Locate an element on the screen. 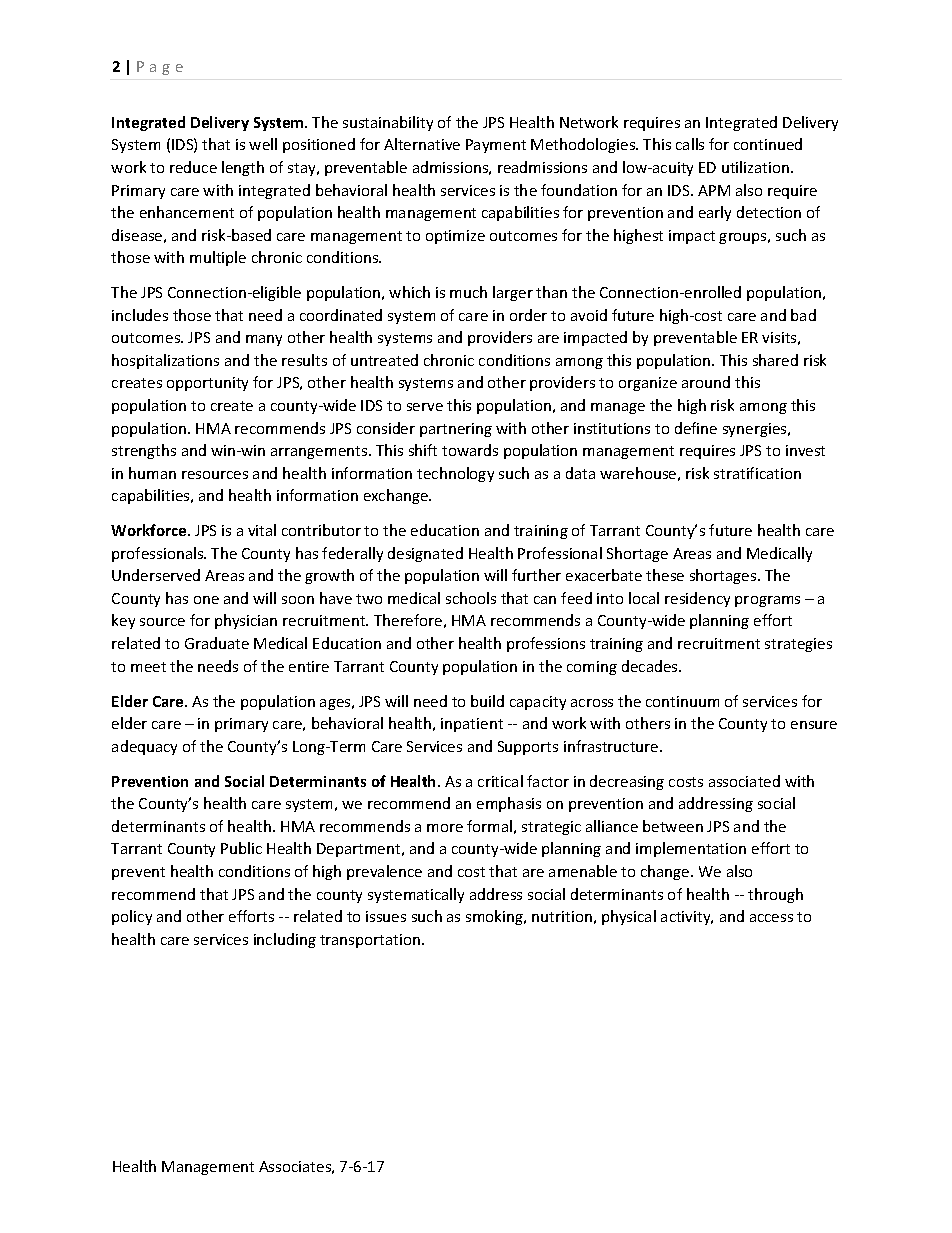  opportunity is located at coordinates (207, 384).
